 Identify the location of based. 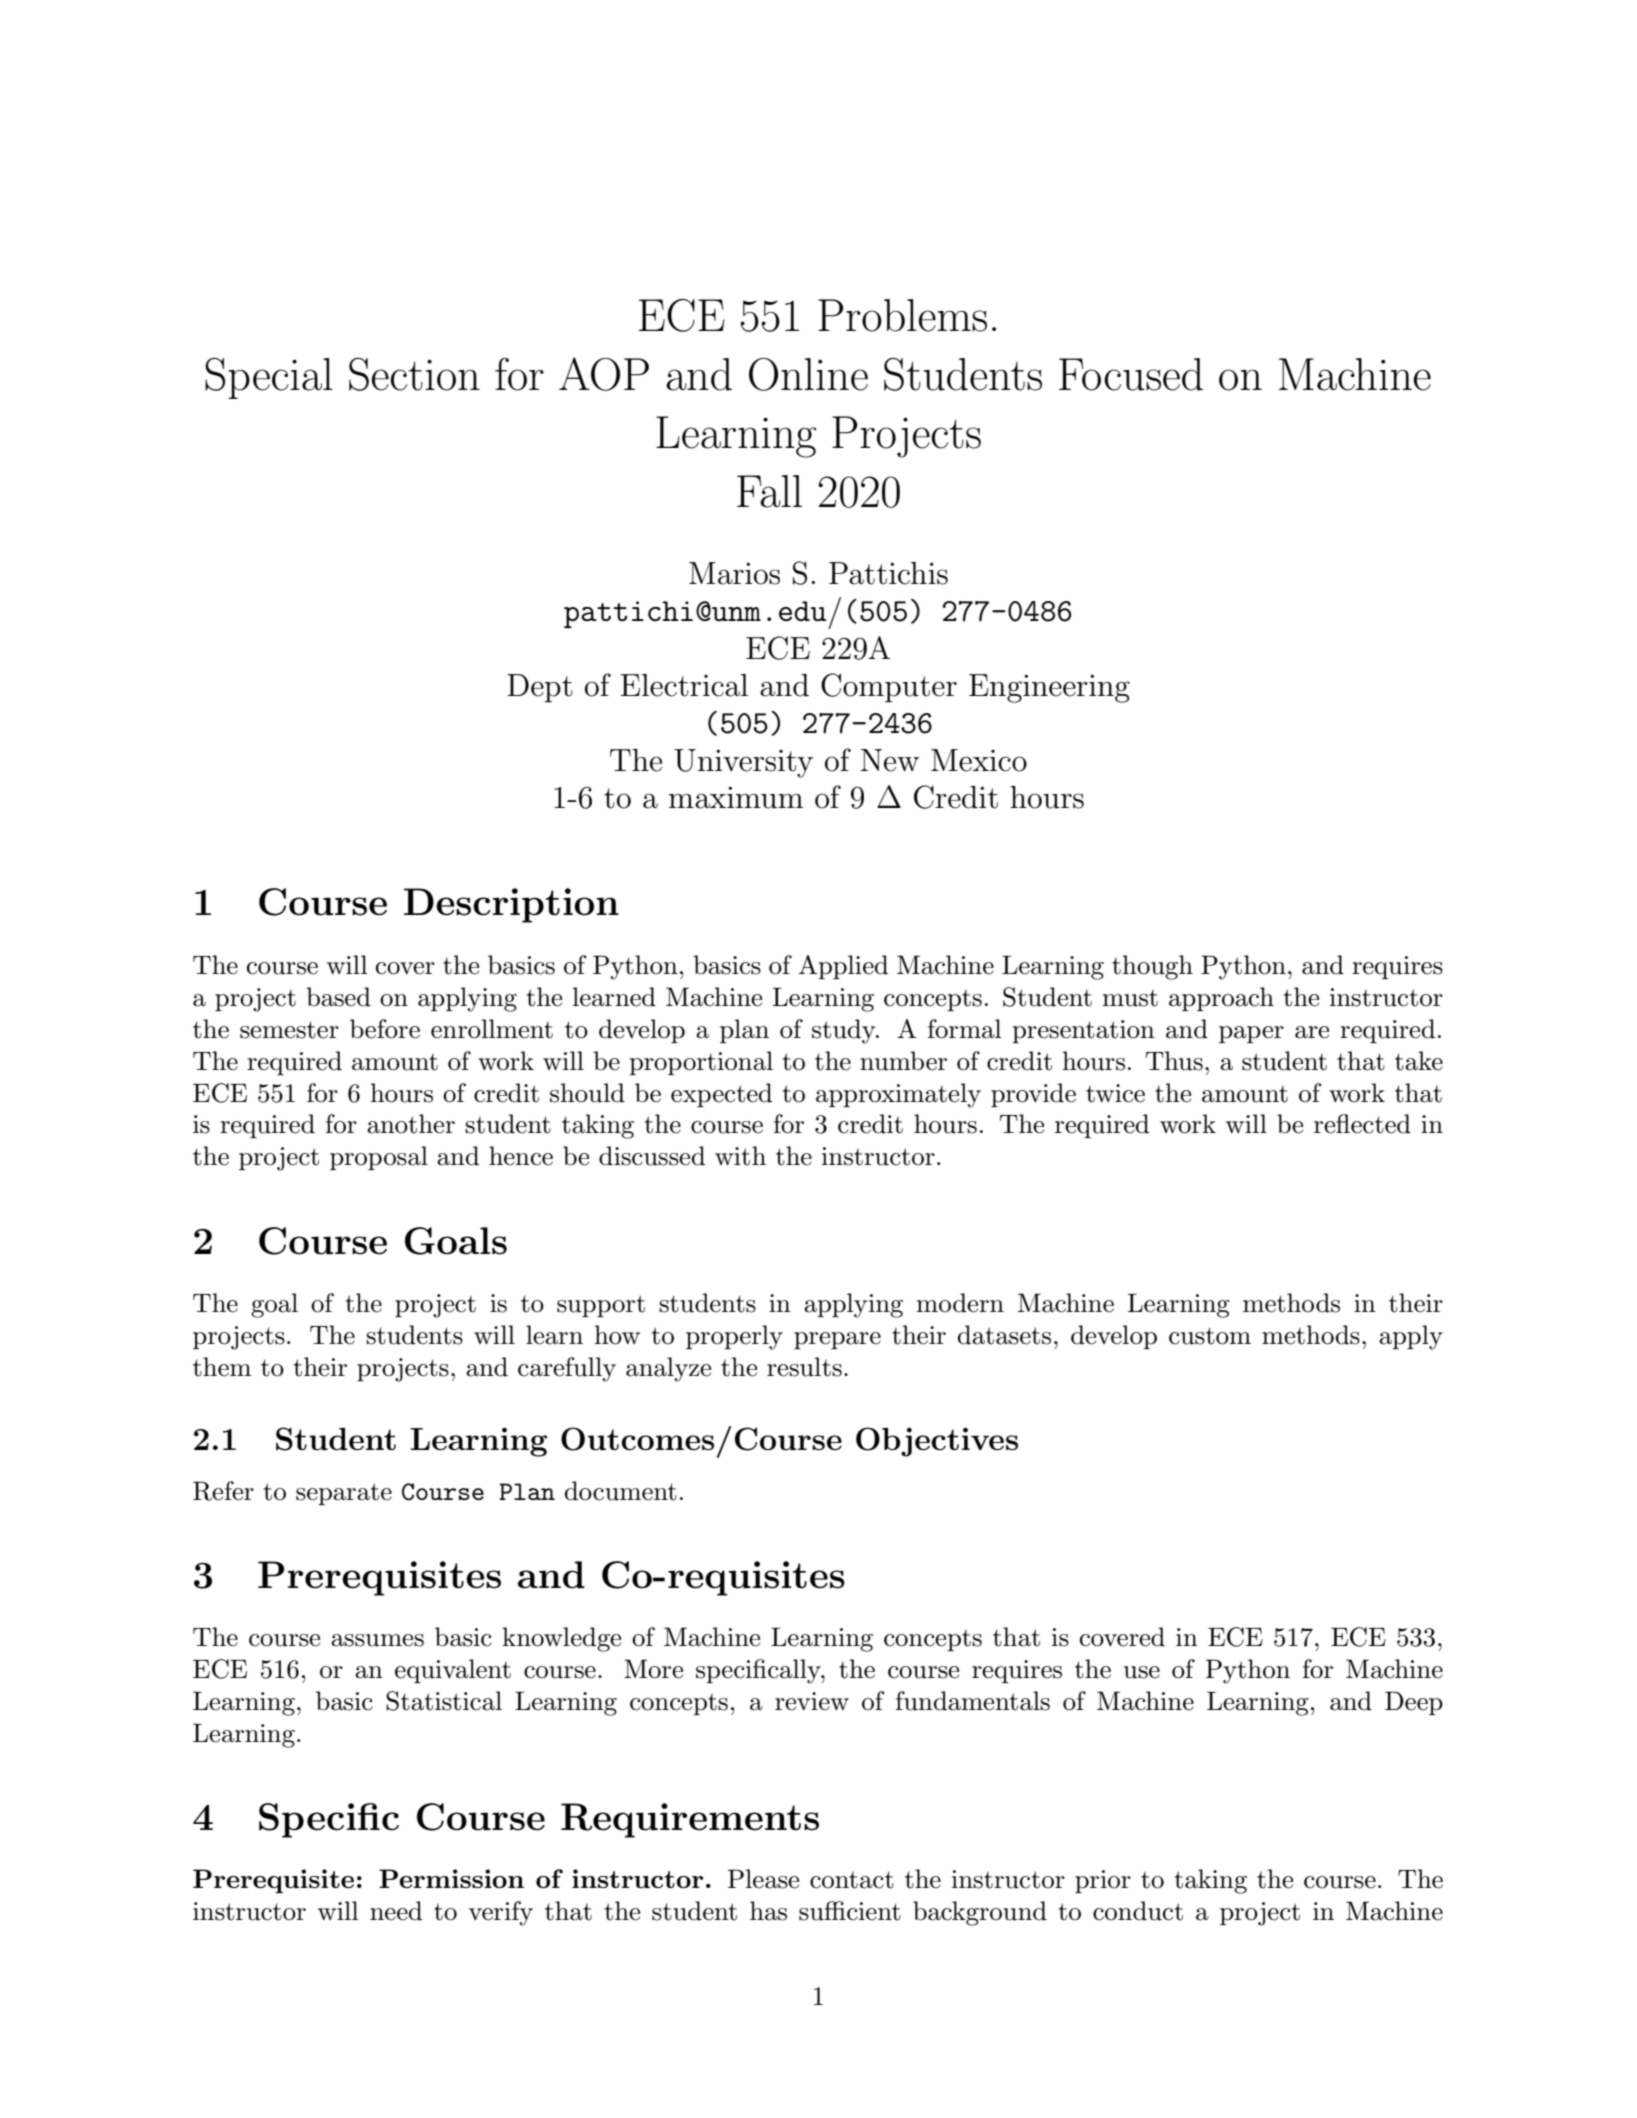
(338, 997).
